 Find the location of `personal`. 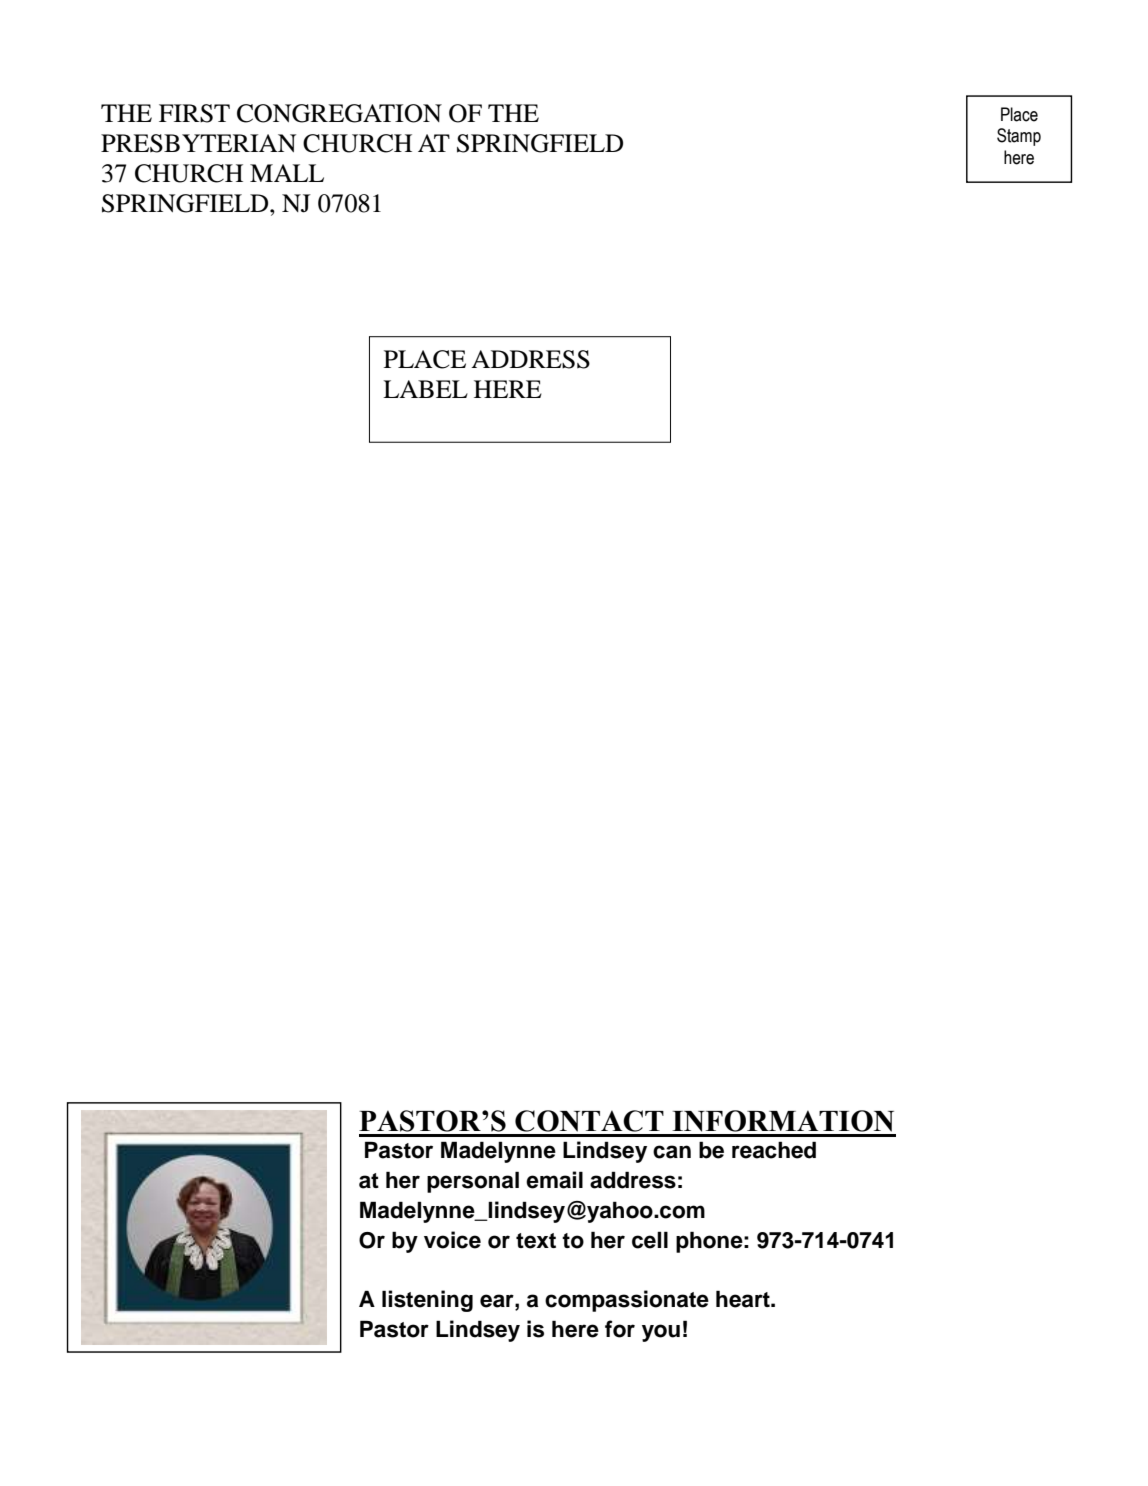

personal is located at coordinates (473, 1182).
